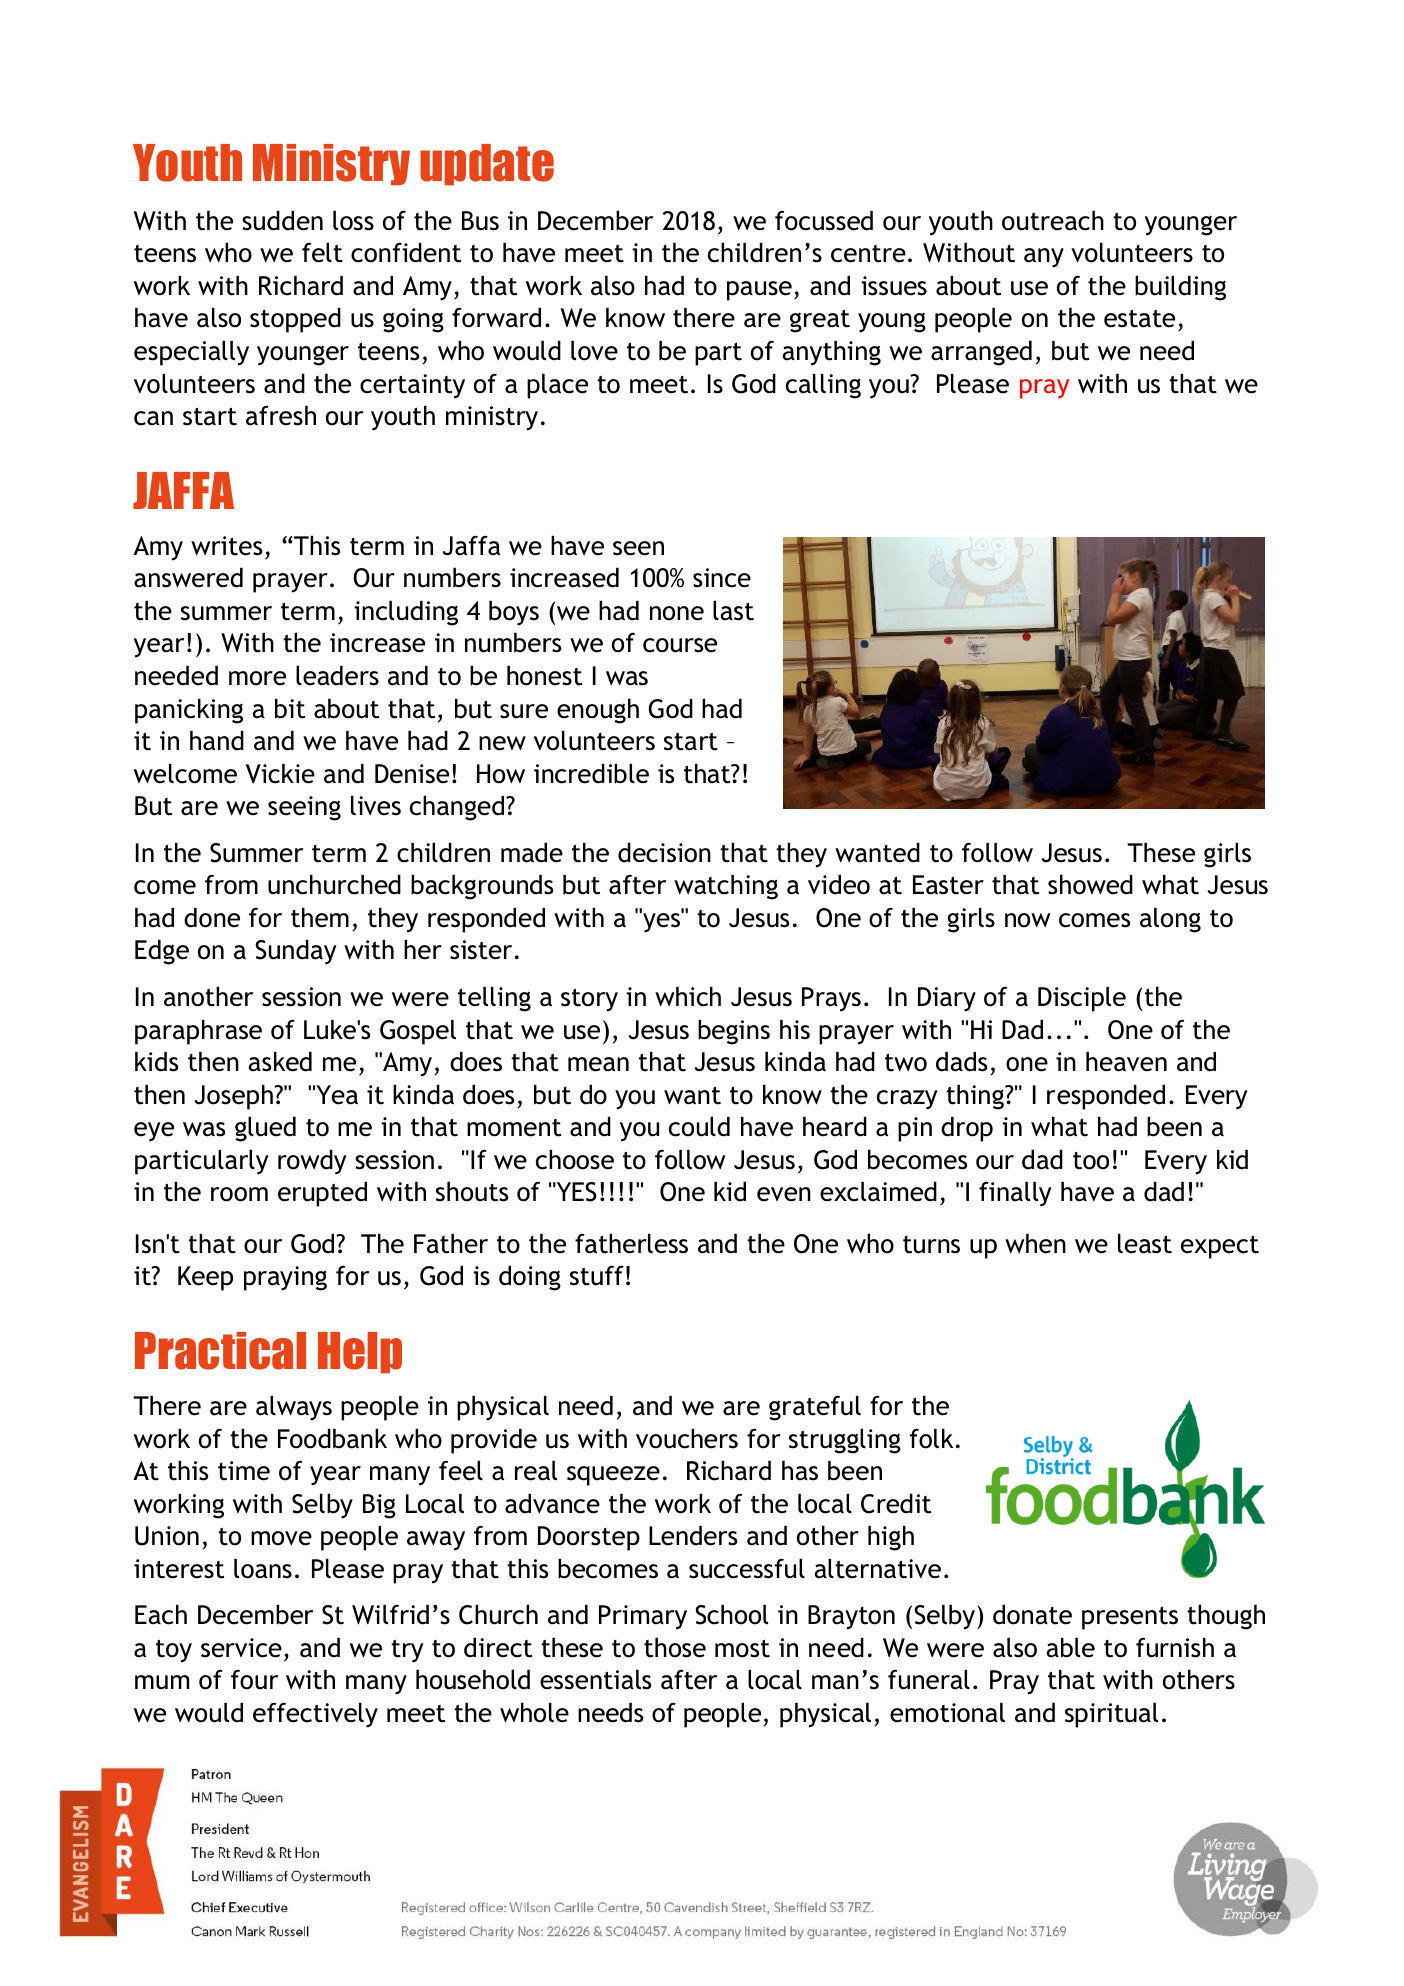 This page has width=1404, height=1986. What do you see at coordinates (675, 1647) in the page?
I see `those` at bounding box center [675, 1647].
